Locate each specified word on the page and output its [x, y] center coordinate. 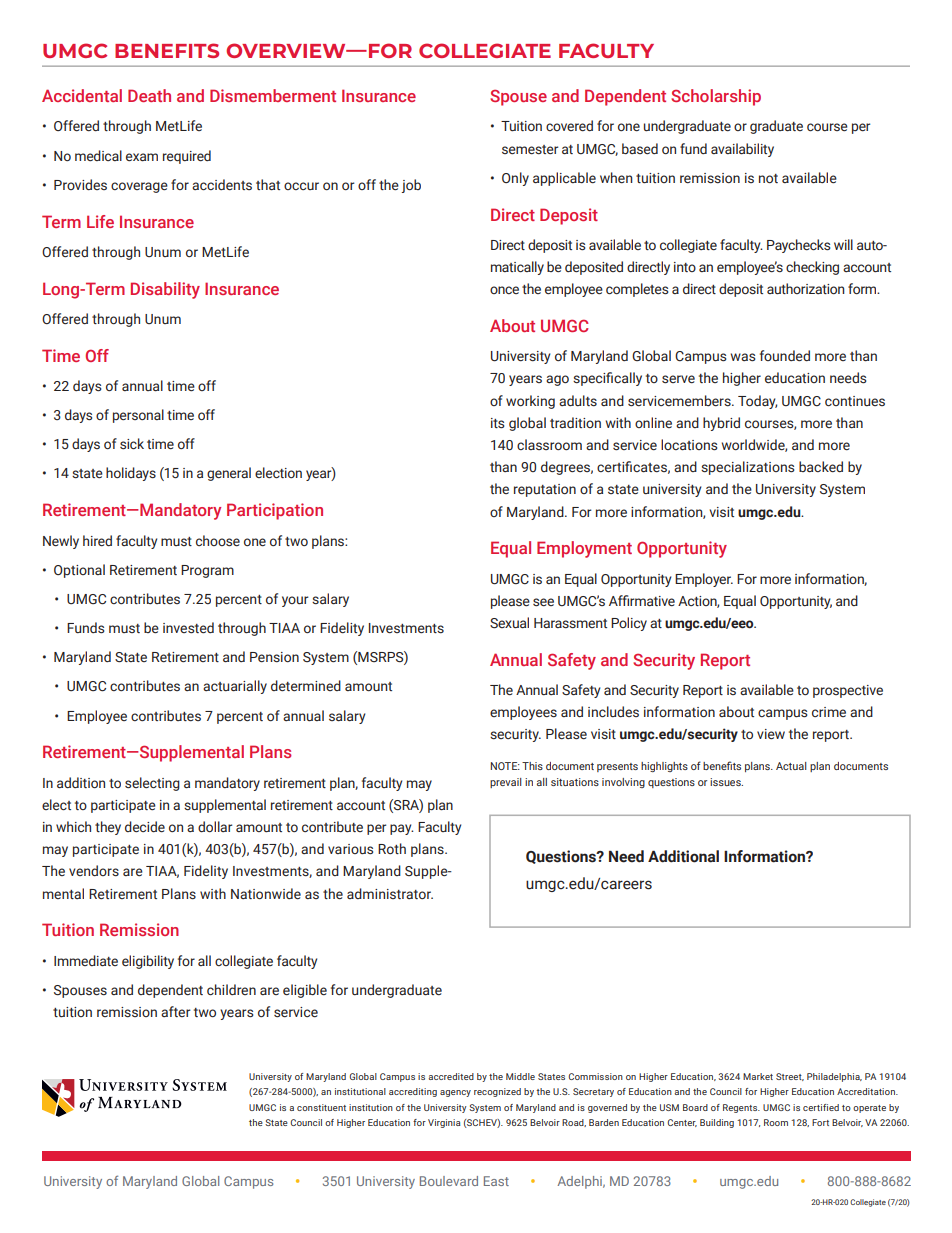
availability [742, 150]
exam [142, 157]
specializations [748, 468]
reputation [545, 490]
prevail [506, 783]
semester [530, 150]
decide [145, 826]
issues [726, 782]
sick [132, 444]
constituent [321, 1107]
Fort [820, 1122]
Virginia [444, 1123]
